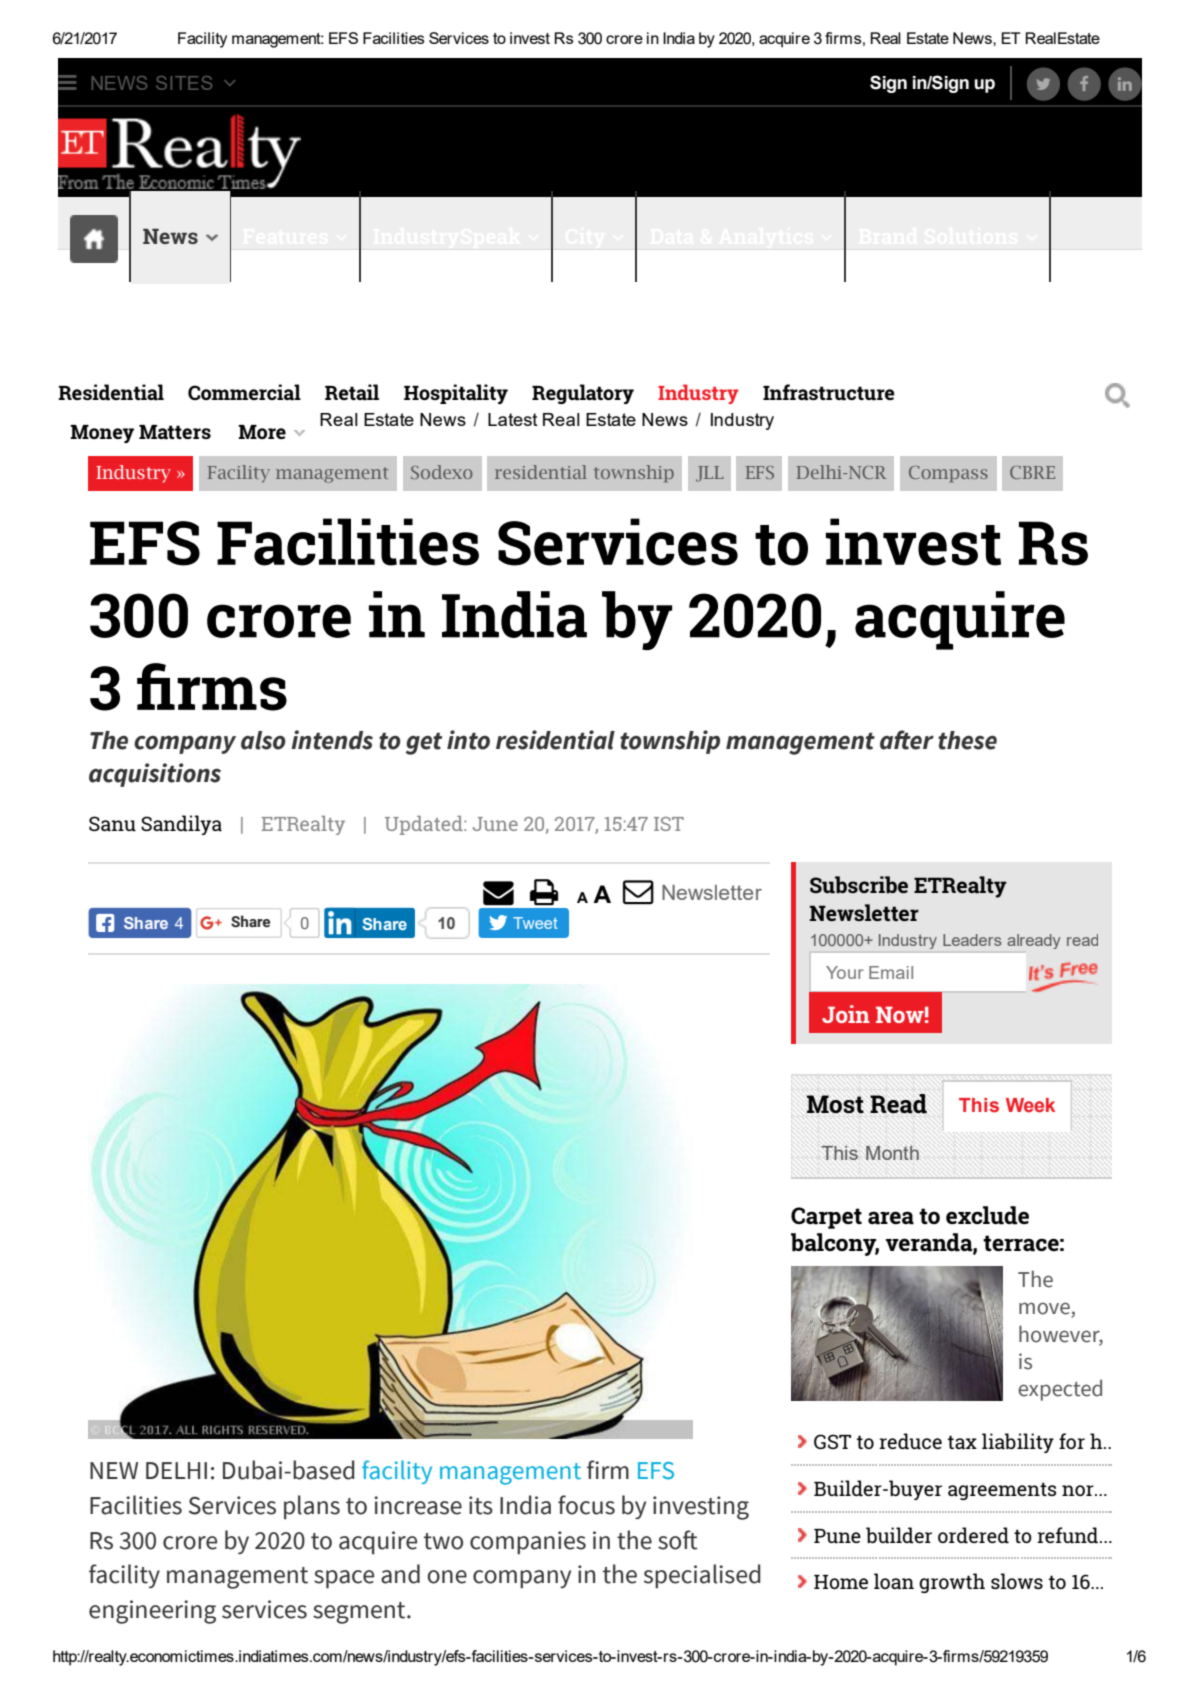 This screenshot has height=1696, width=1198. What do you see at coordinates (859, 884) in the screenshot?
I see `Subscribe` at bounding box center [859, 884].
